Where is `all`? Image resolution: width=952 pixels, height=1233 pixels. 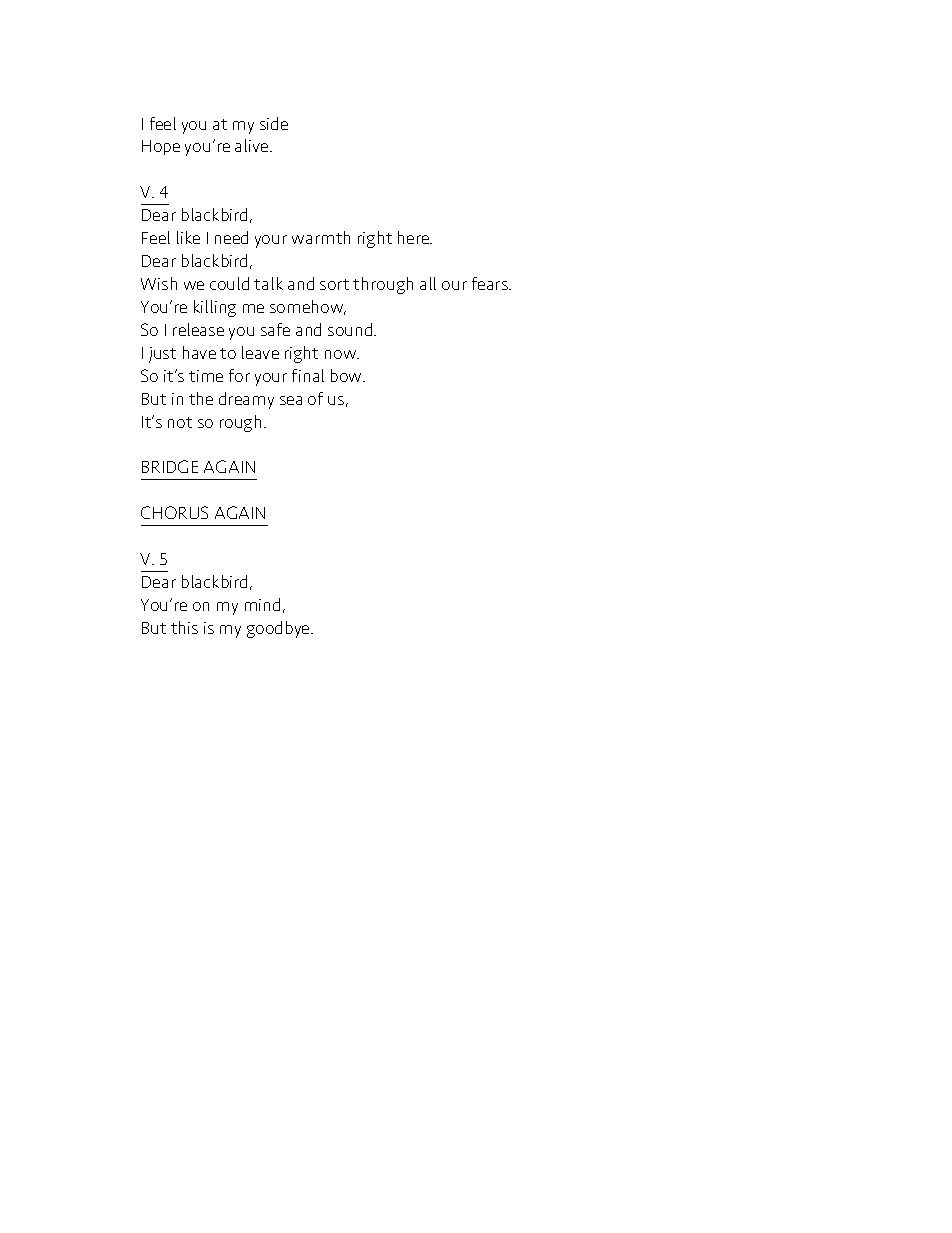 all is located at coordinates (428, 283).
